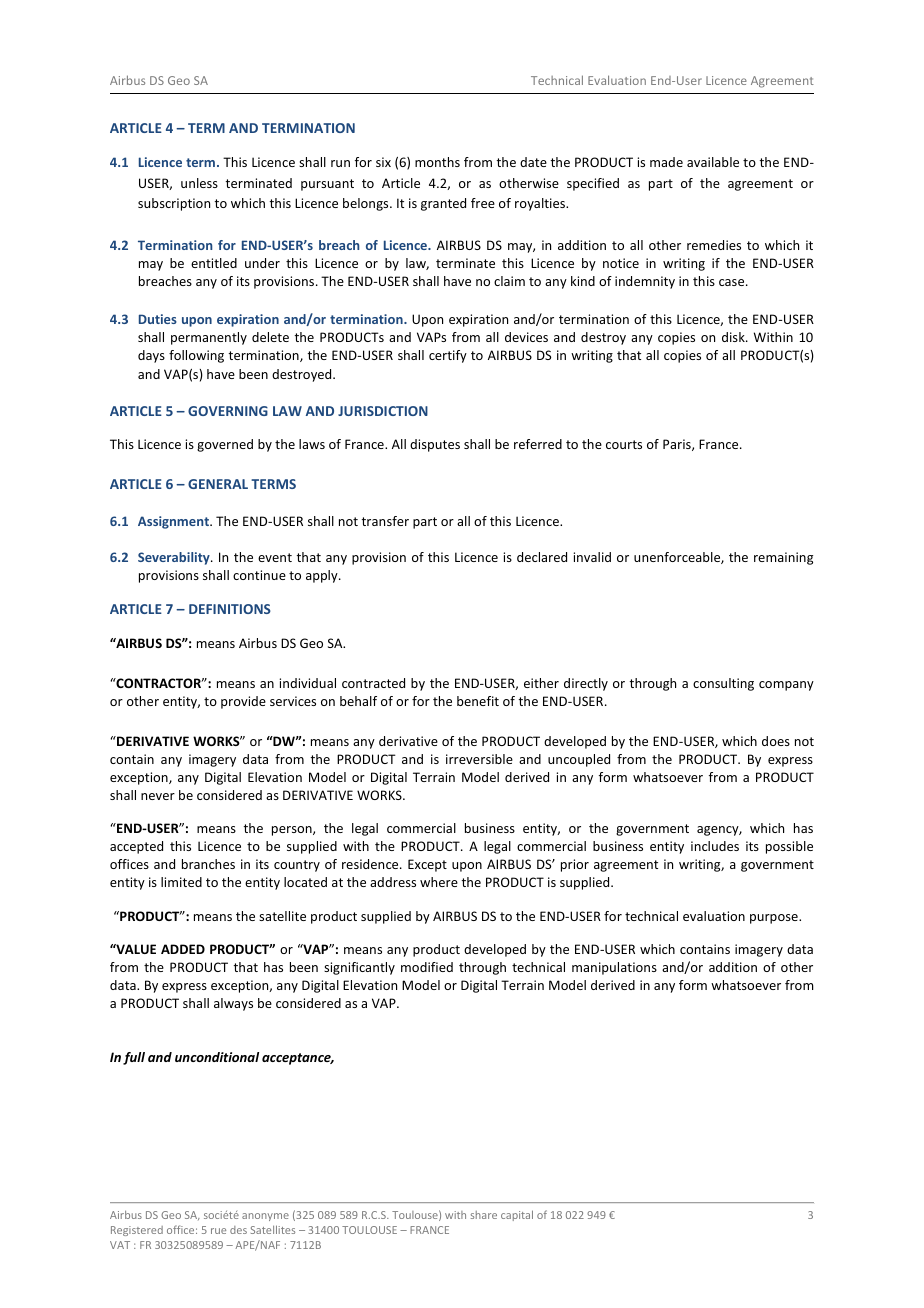 This document has width=924, height=1308. Describe the element at coordinates (775, 919) in the document. I see `purpose` at that location.
